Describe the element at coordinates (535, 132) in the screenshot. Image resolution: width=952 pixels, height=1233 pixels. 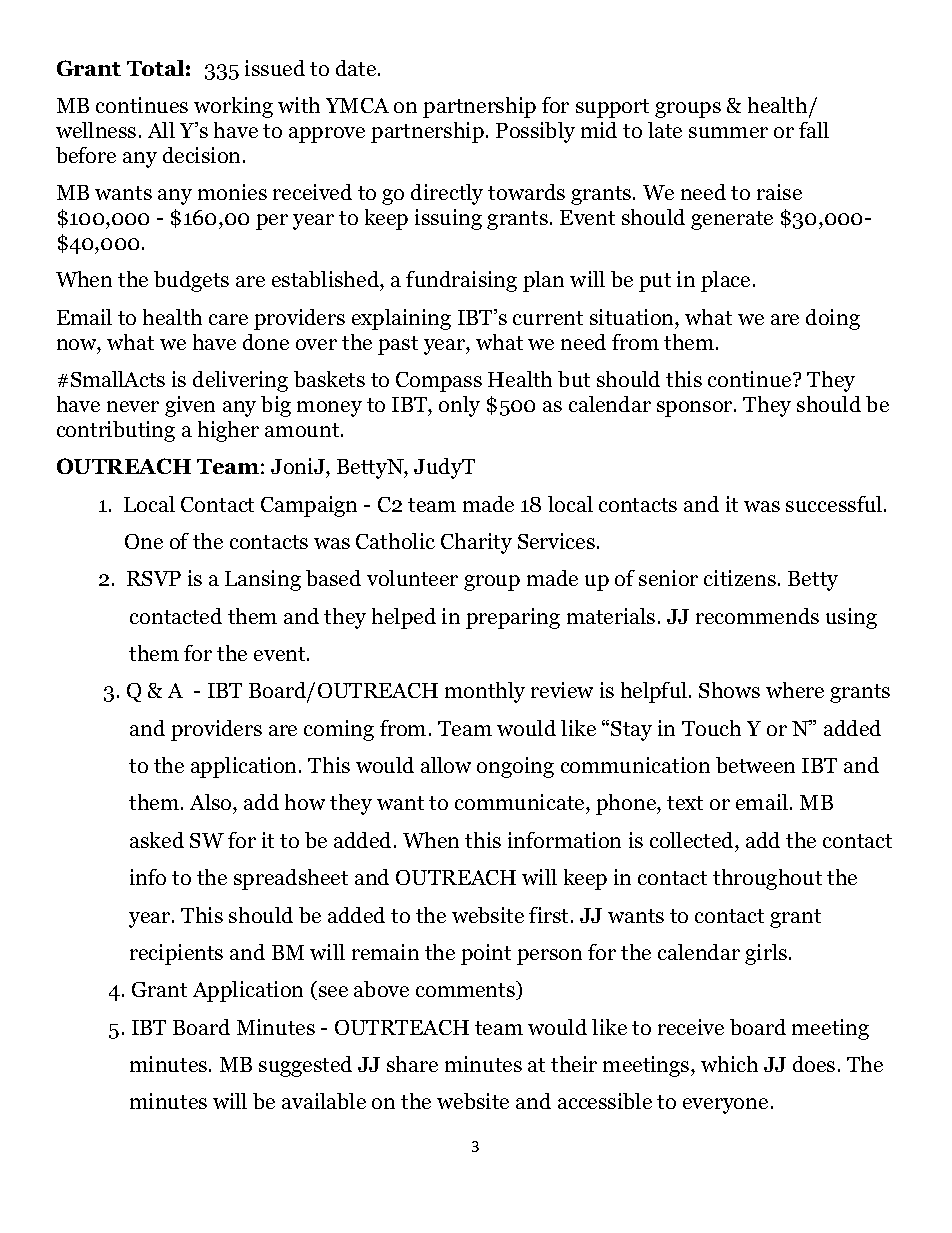
I see `Possibly` at that location.
